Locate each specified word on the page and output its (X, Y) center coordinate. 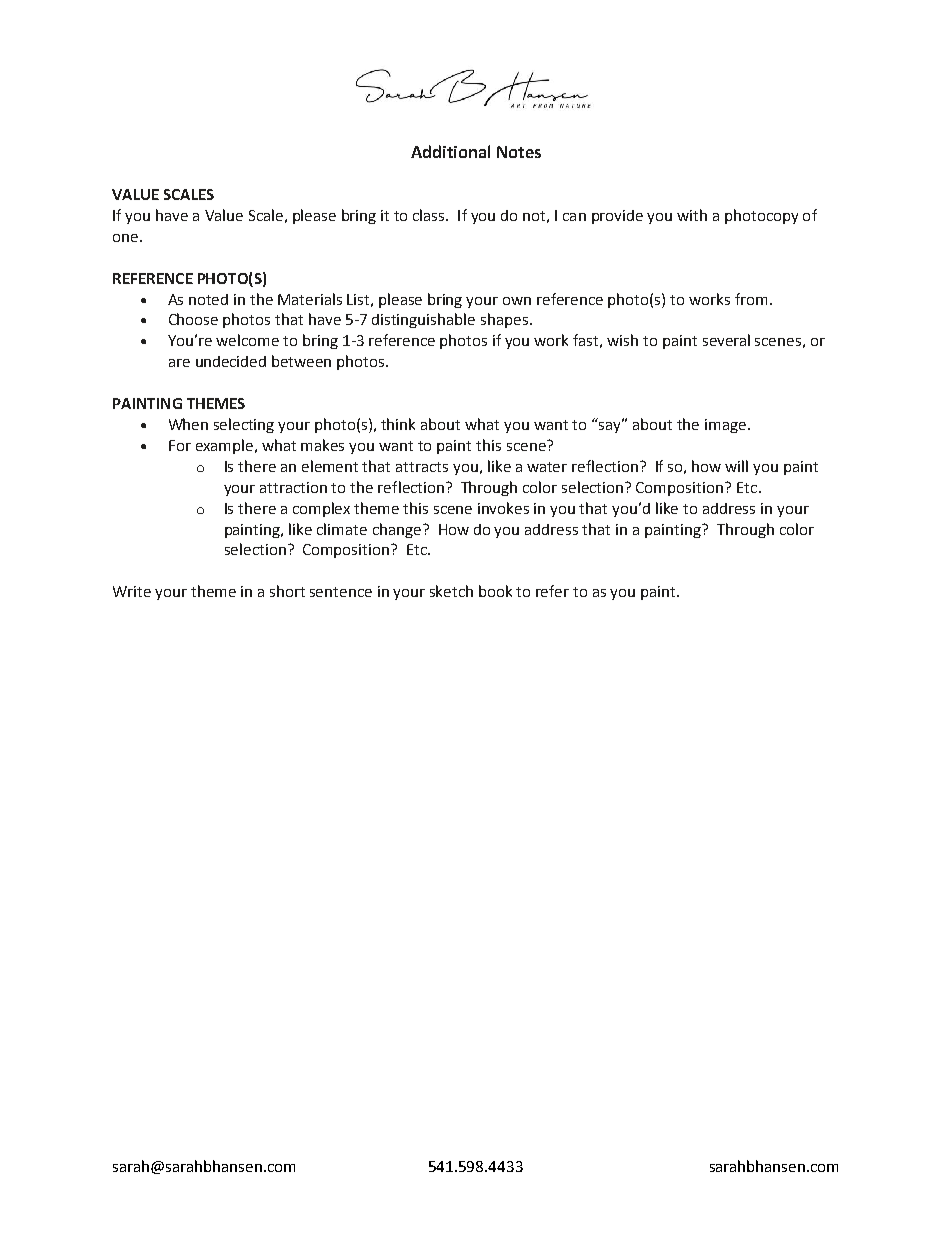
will (736, 466)
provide (617, 217)
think (398, 424)
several (726, 340)
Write (132, 591)
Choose (193, 319)
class (430, 215)
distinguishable (423, 320)
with (692, 215)
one (125, 238)
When (188, 424)
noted (208, 299)
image (725, 426)
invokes (503, 508)
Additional (450, 151)
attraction (293, 487)
